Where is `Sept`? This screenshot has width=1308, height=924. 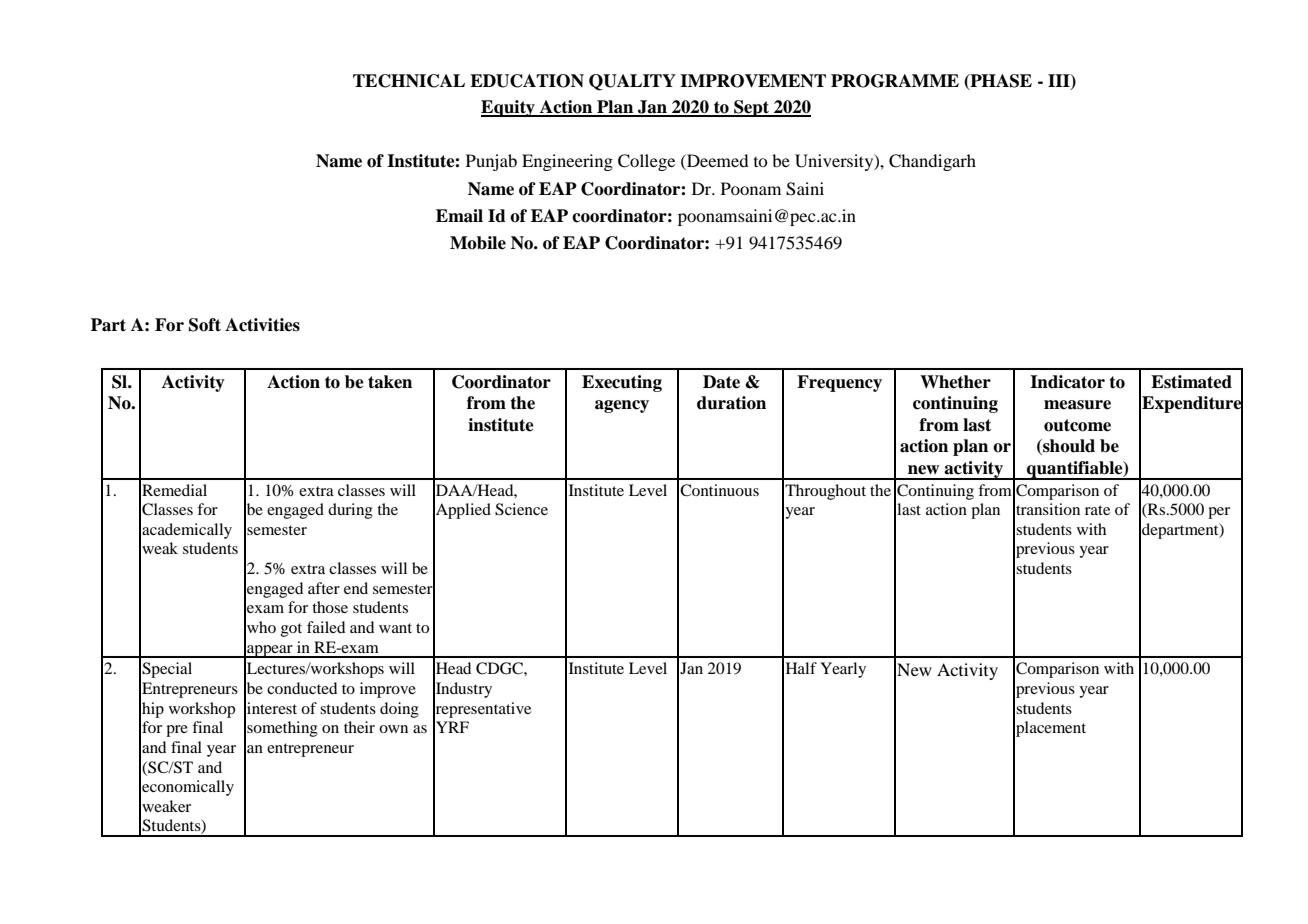 Sept is located at coordinates (752, 108).
